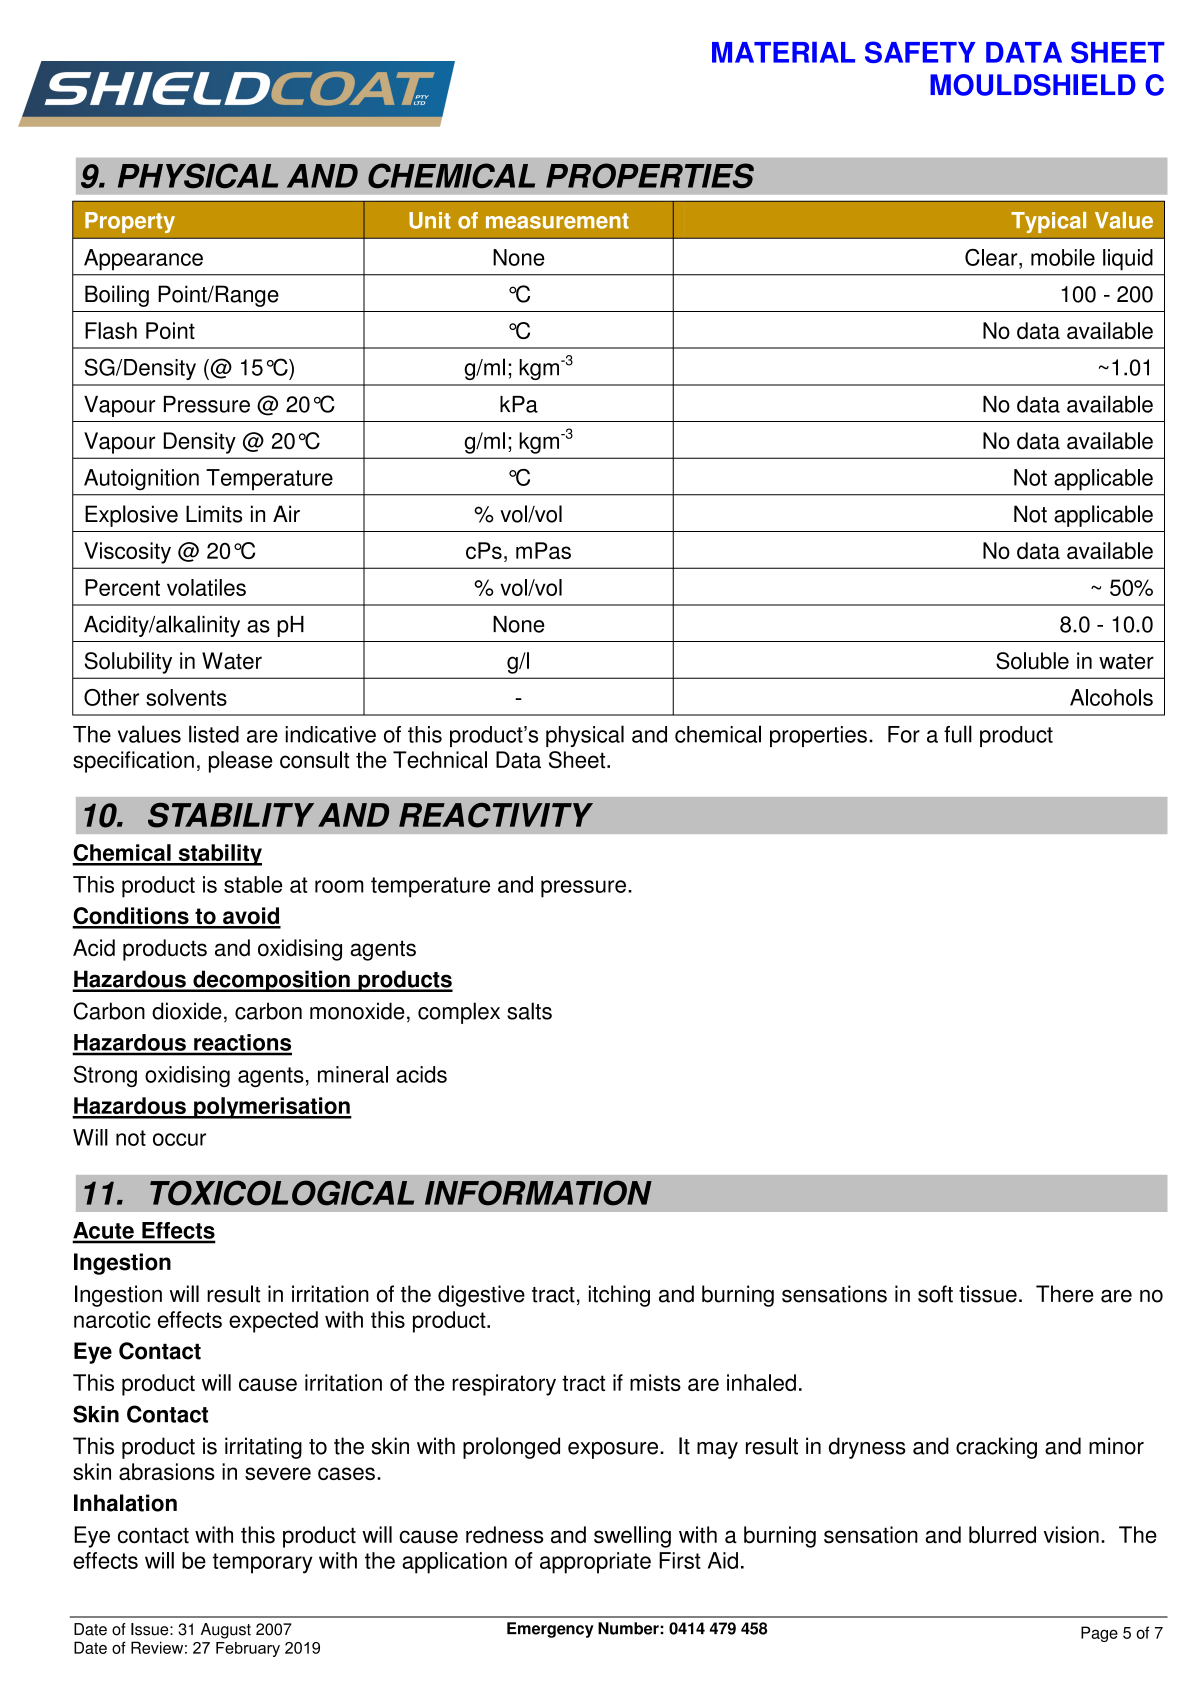  Describe the element at coordinates (920, 52) in the page. I see `SAFETY` at that location.
